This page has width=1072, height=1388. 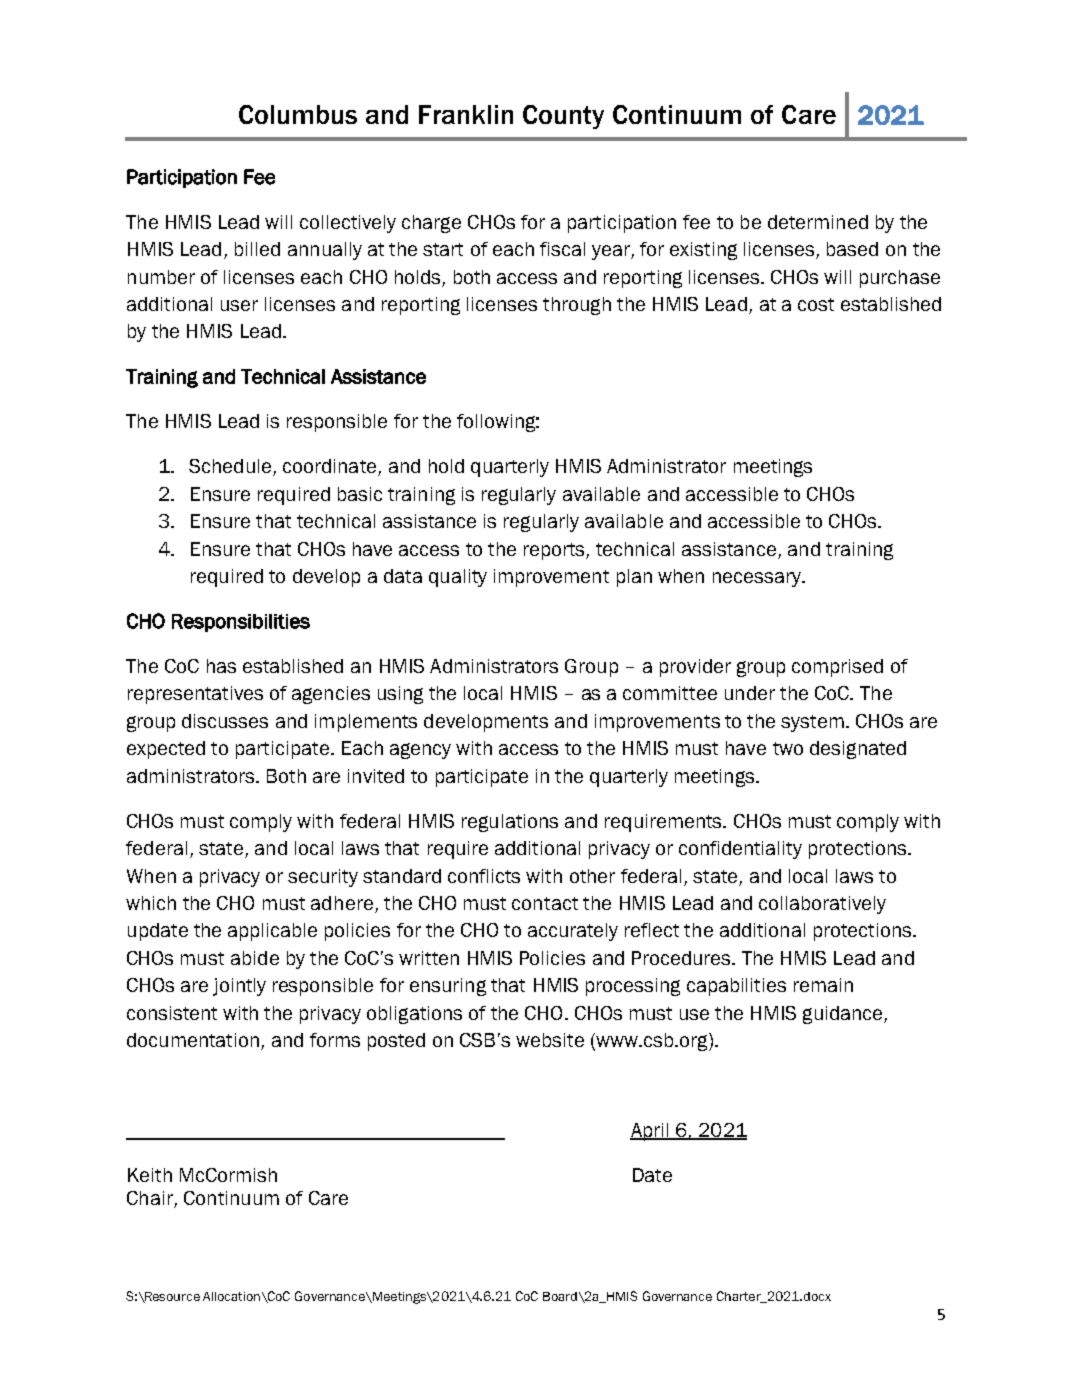 What do you see at coordinates (150, 1175) in the page?
I see `Keith` at bounding box center [150, 1175].
